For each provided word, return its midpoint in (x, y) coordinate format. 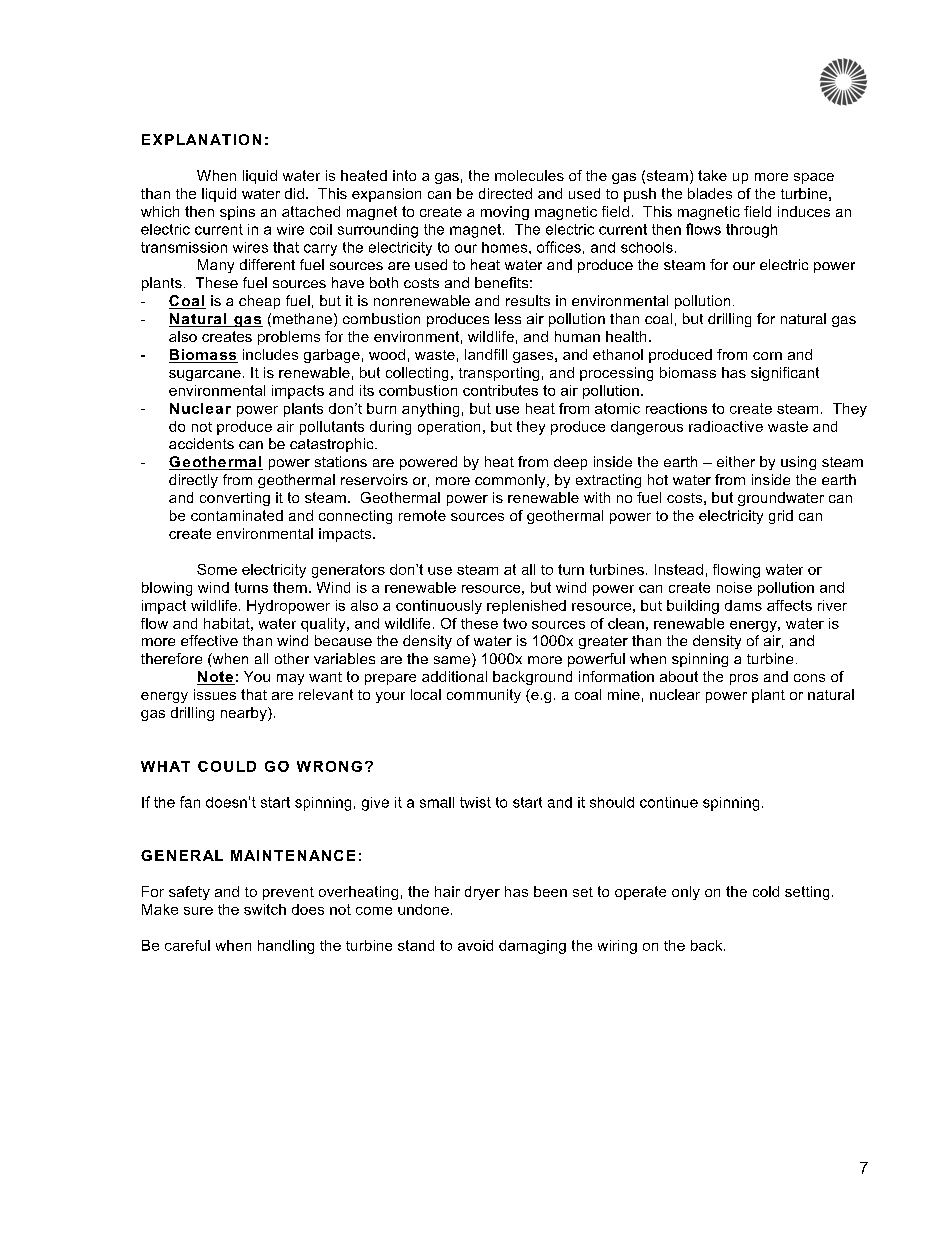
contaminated (237, 515)
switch (265, 909)
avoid (475, 945)
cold (766, 891)
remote (422, 515)
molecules (529, 175)
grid (781, 517)
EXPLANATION (201, 139)
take (712, 175)
